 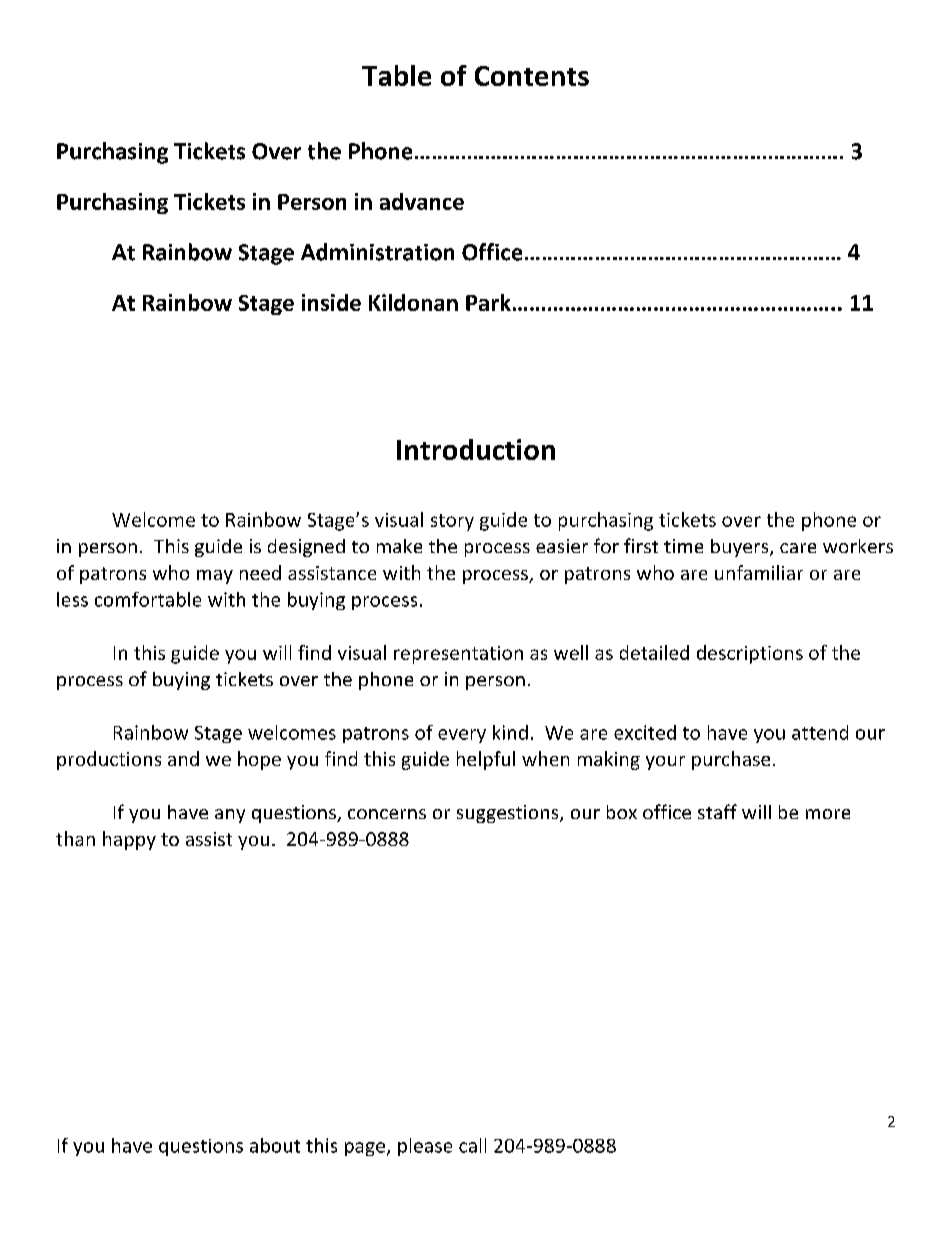 I want to click on may, so click(x=215, y=577).
